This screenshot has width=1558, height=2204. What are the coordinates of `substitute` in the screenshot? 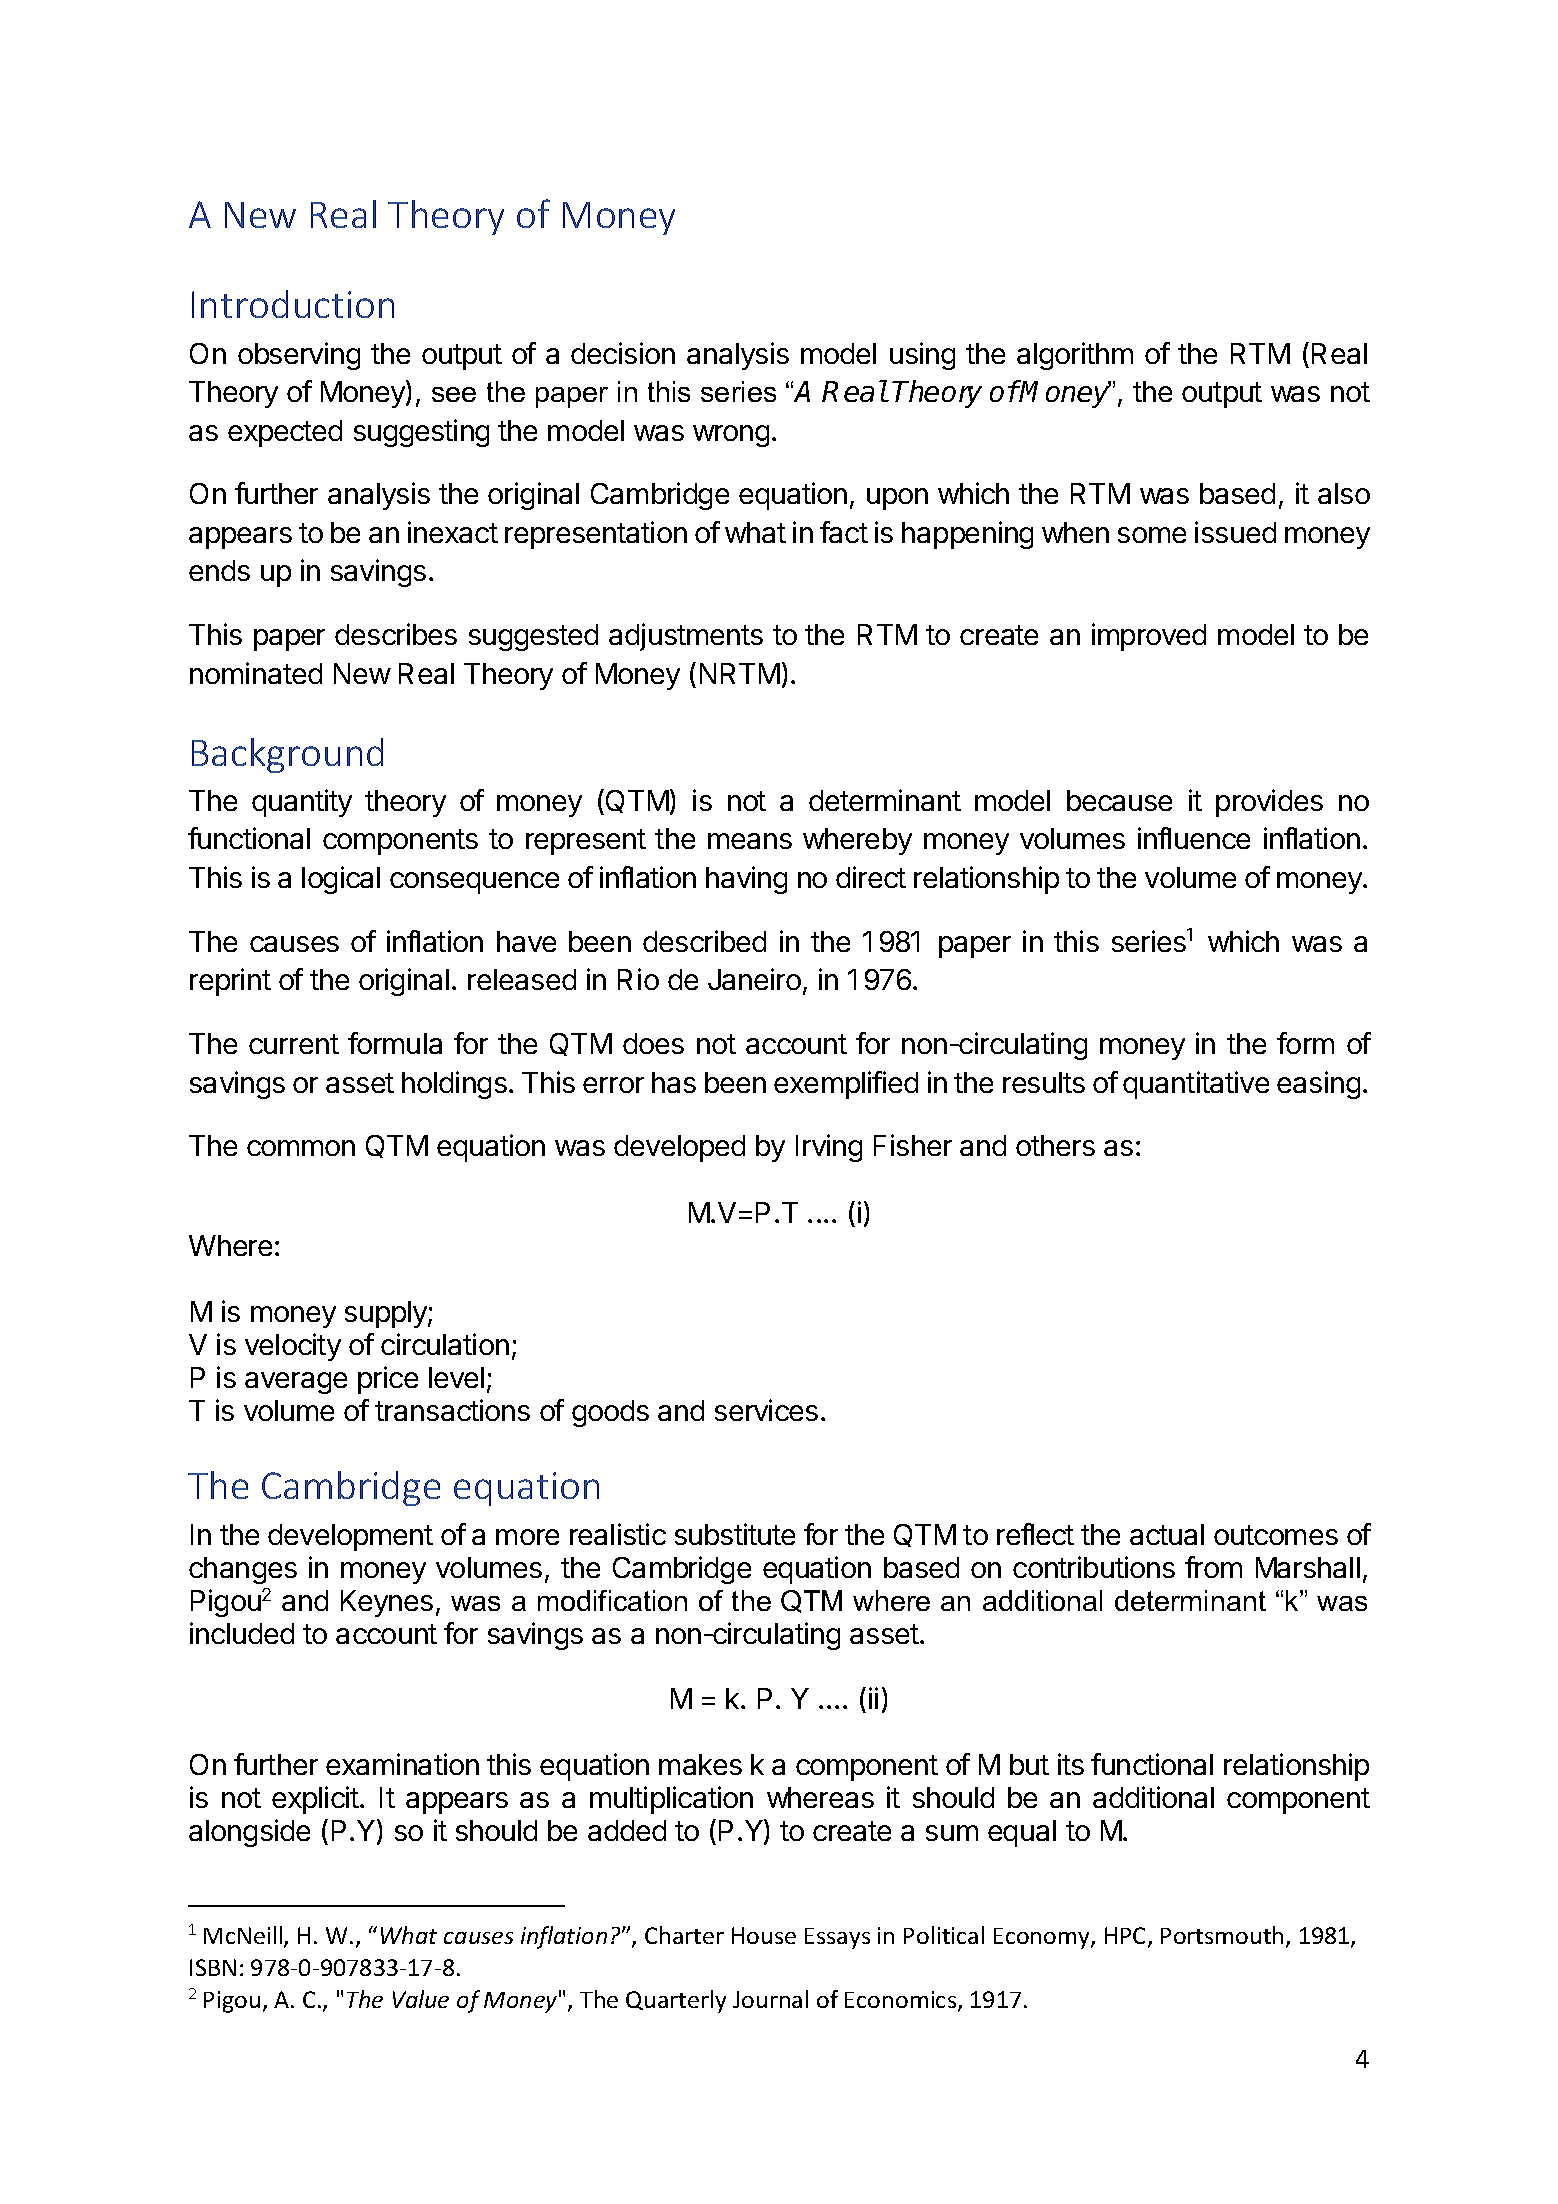 It's located at (735, 1534).
